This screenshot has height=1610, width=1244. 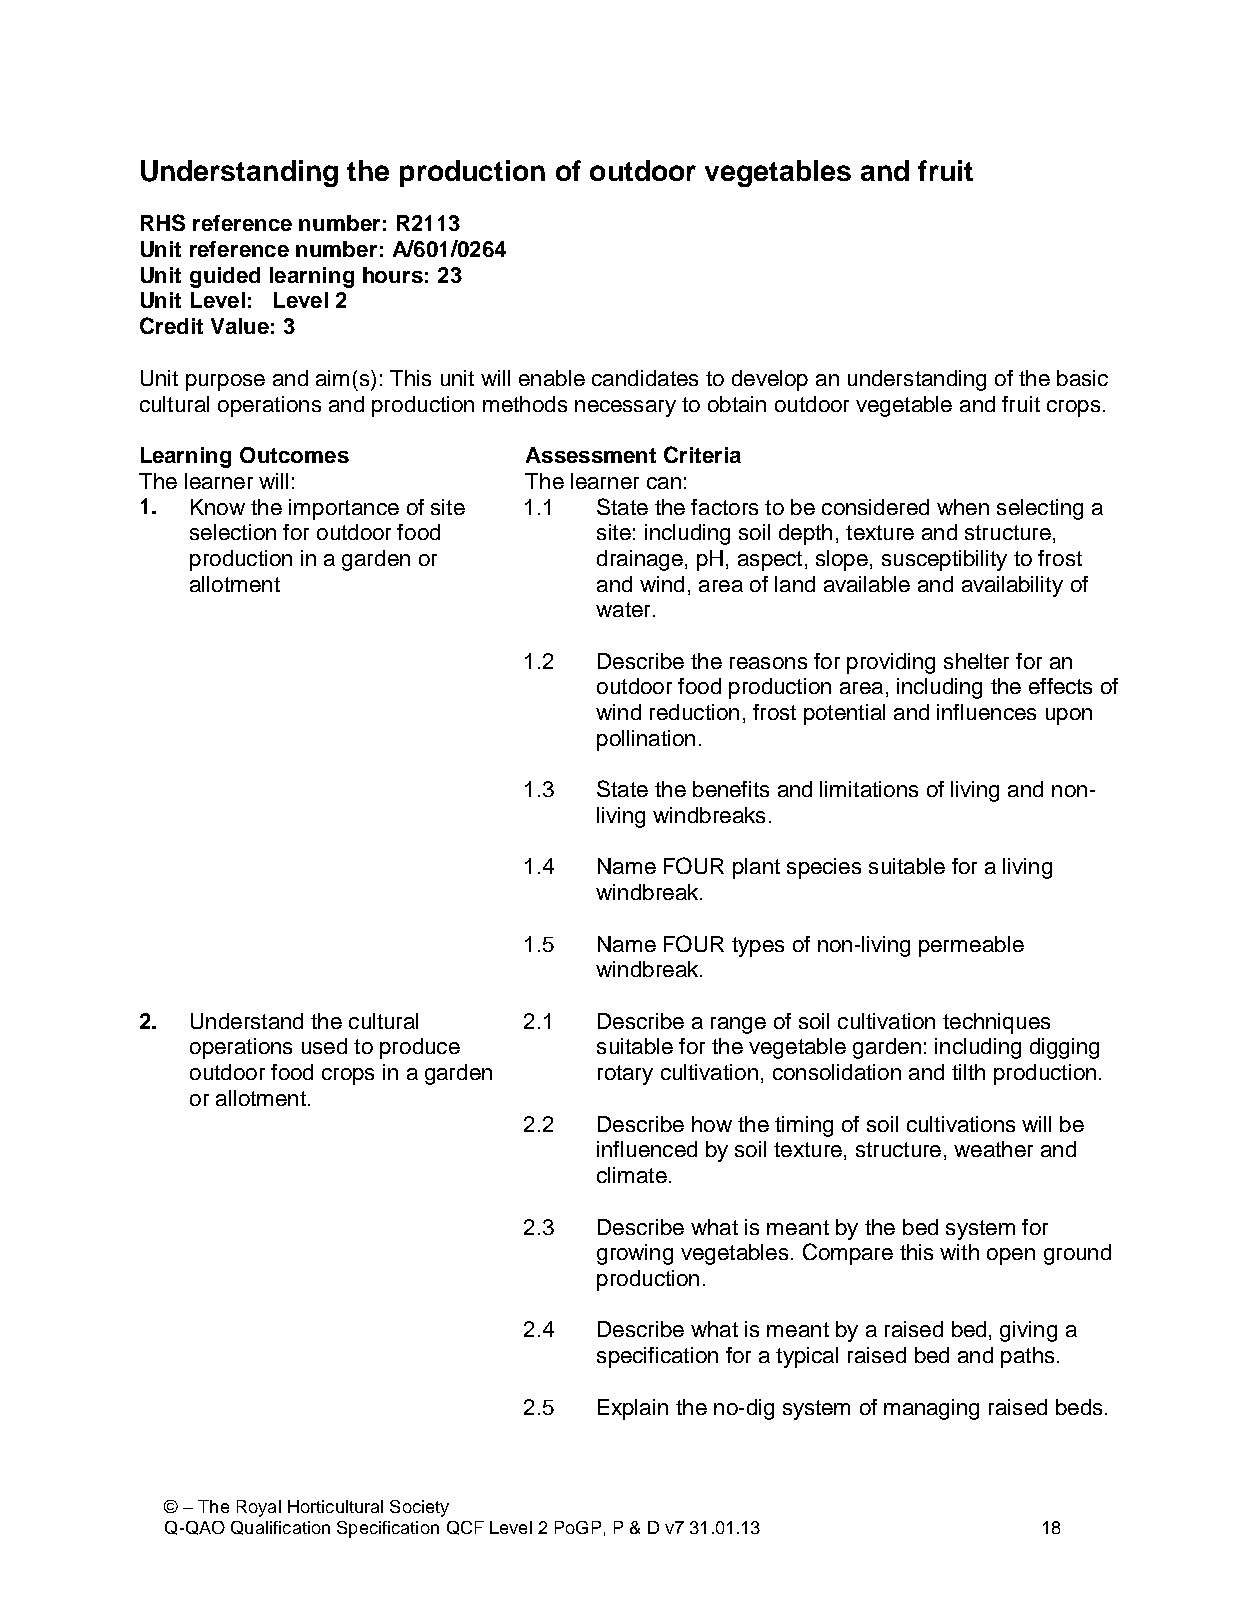 What do you see at coordinates (993, 1149) in the screenshot?
I see `weather` at bounding box center [993, 1149].
